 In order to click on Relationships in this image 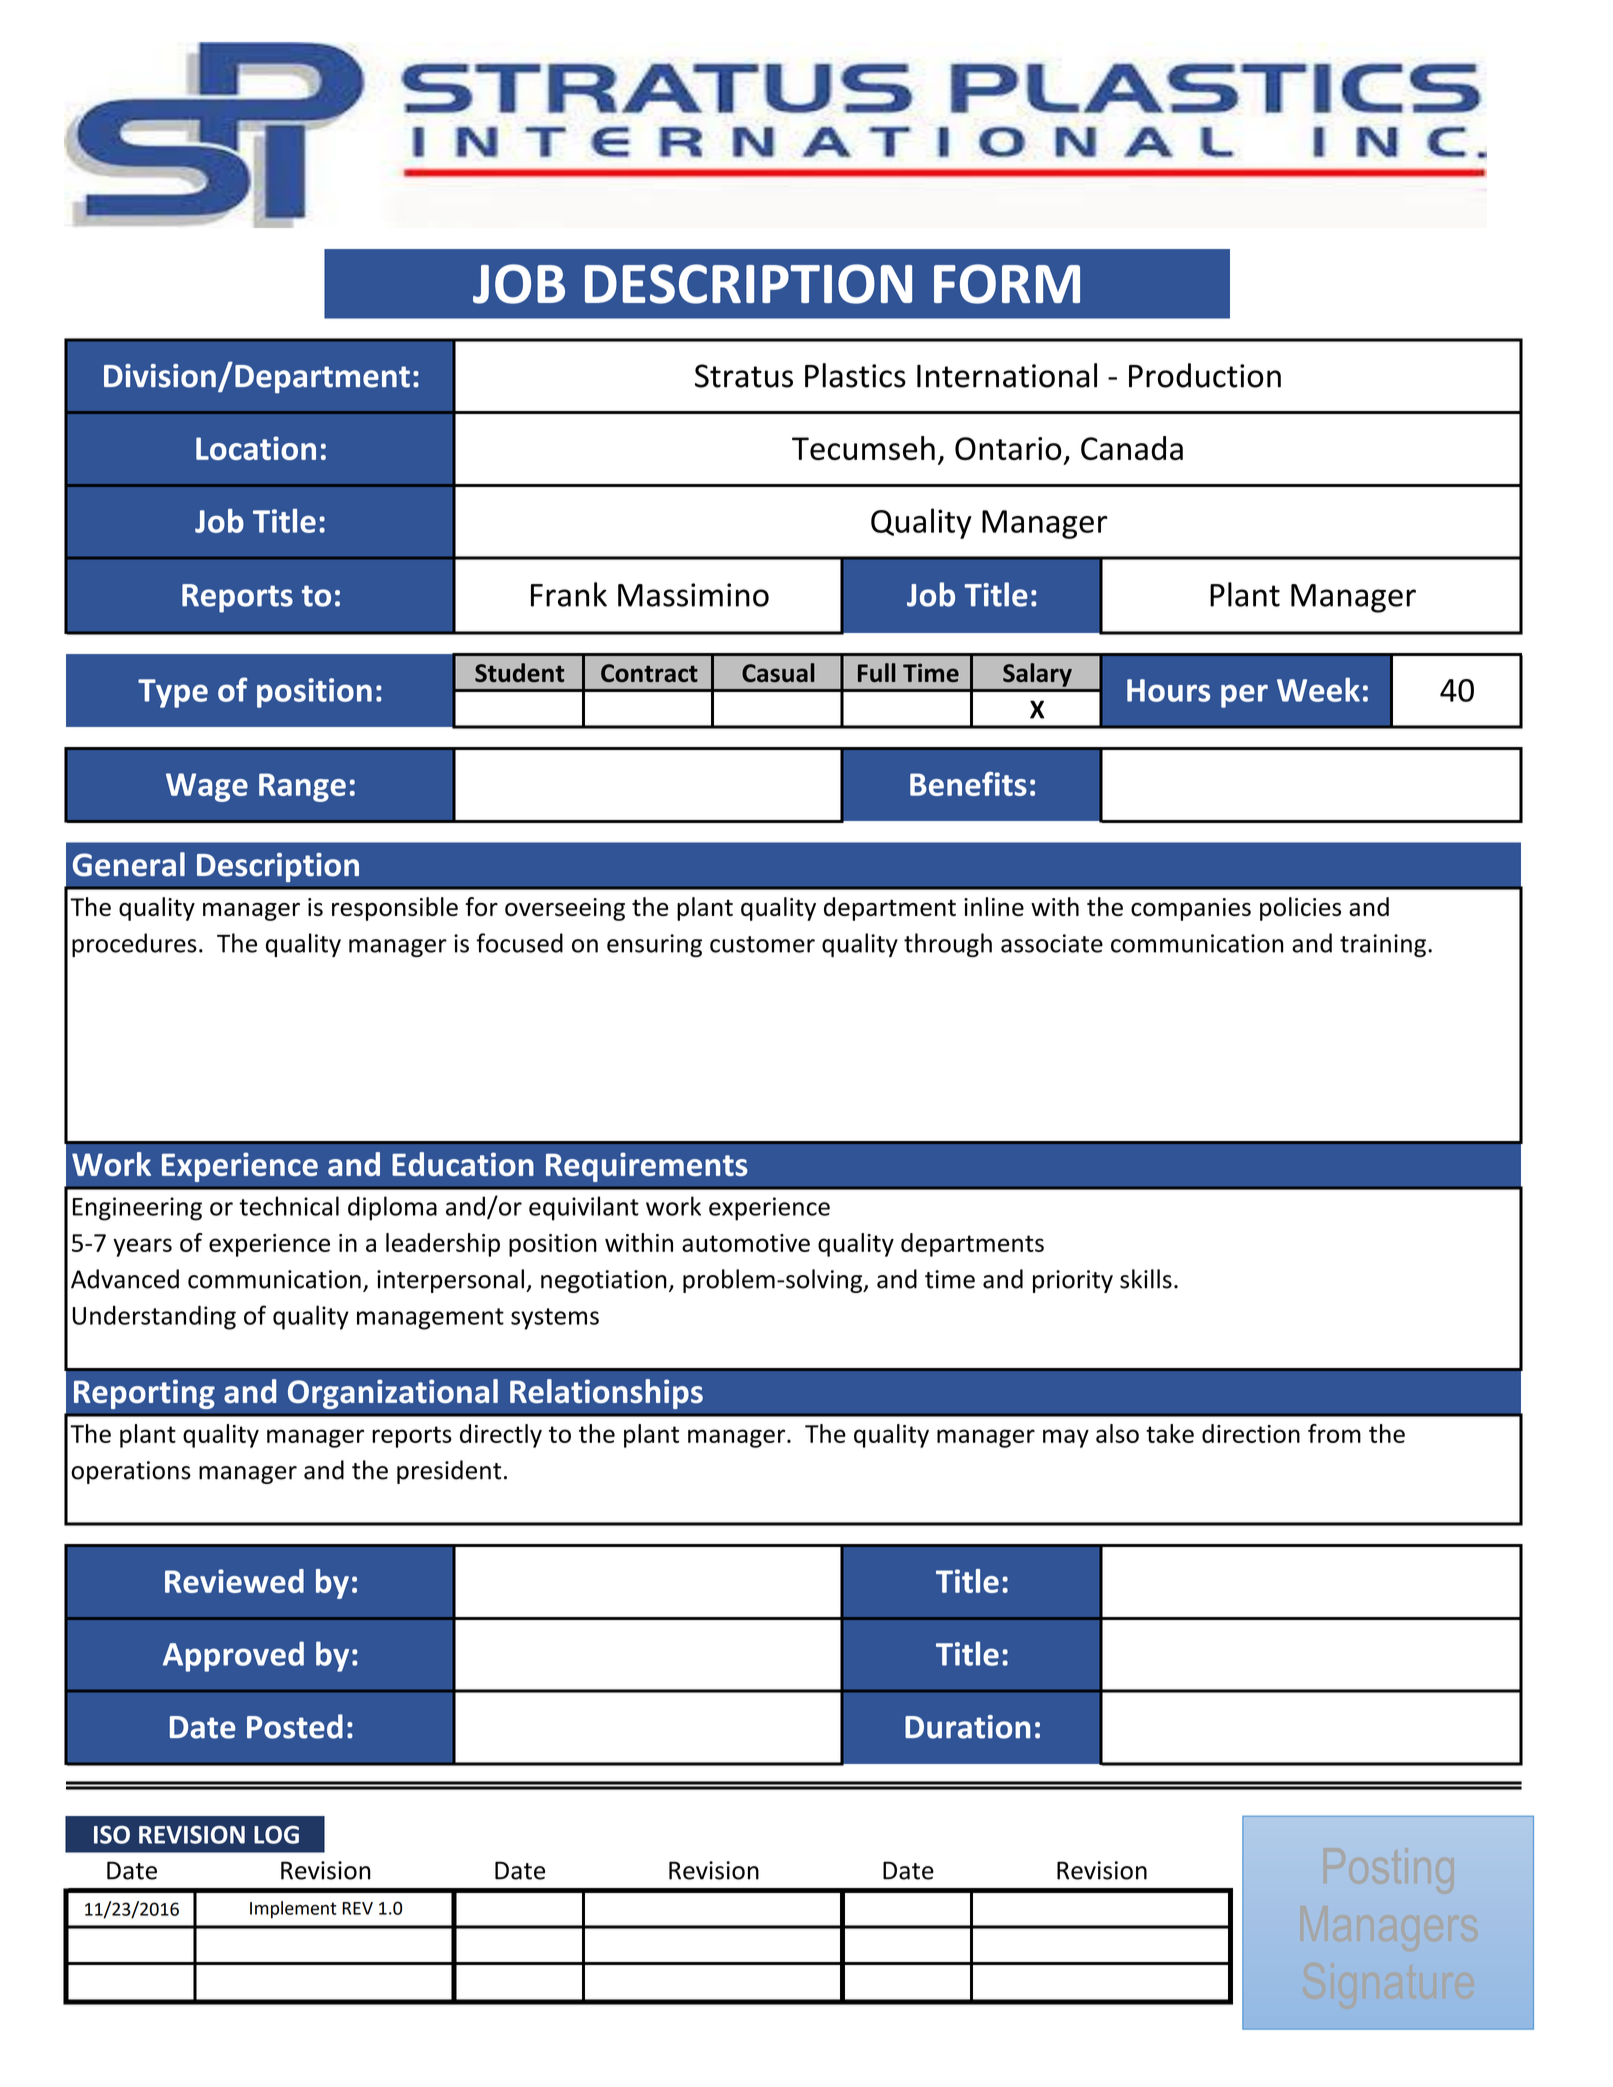, I will do `click(606, 1394)`.
